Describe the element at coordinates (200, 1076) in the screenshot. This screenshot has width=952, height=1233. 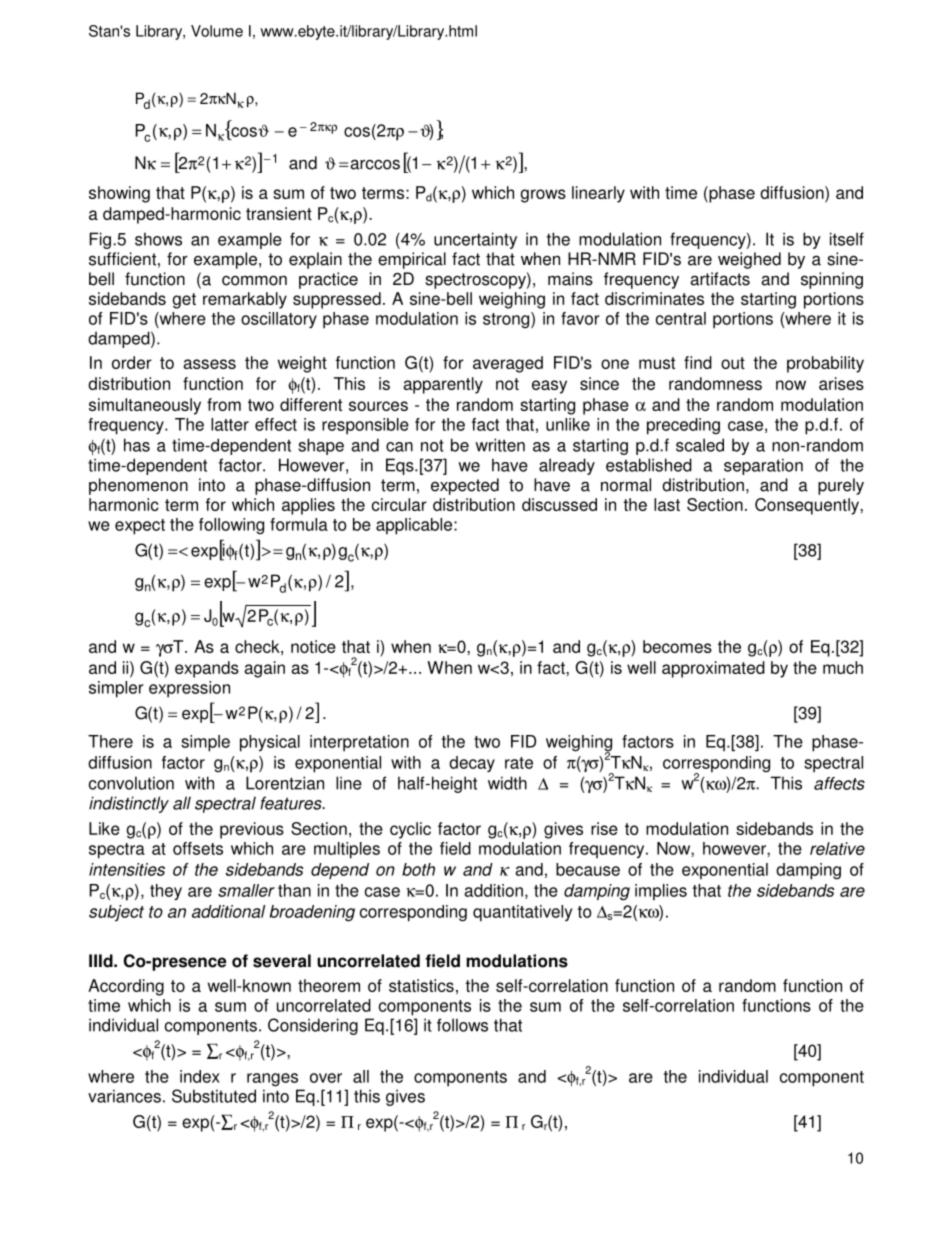
I see `index` at that location.
